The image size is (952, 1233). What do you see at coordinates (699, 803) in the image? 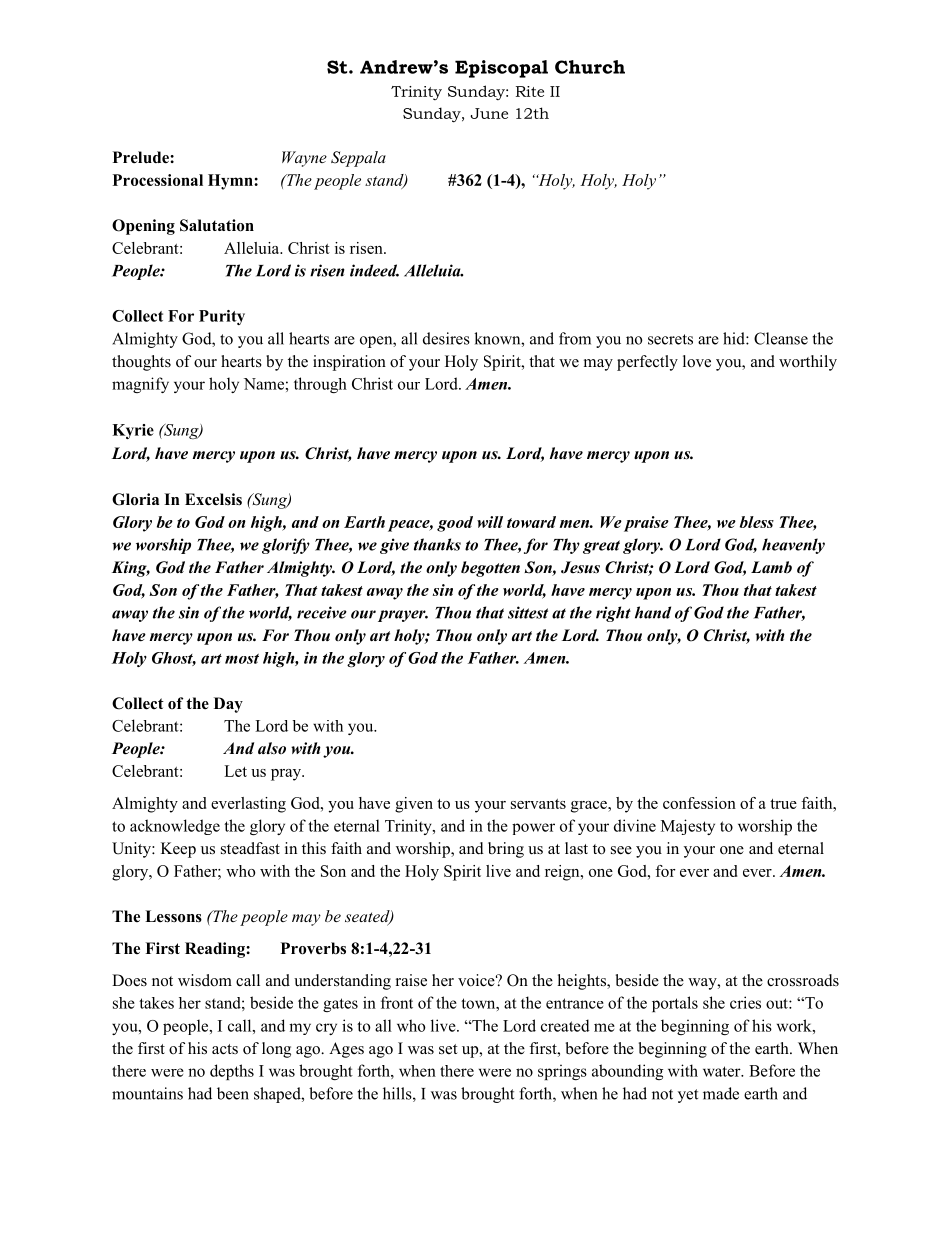
I see `confession` at bounding box center [699, 803].
